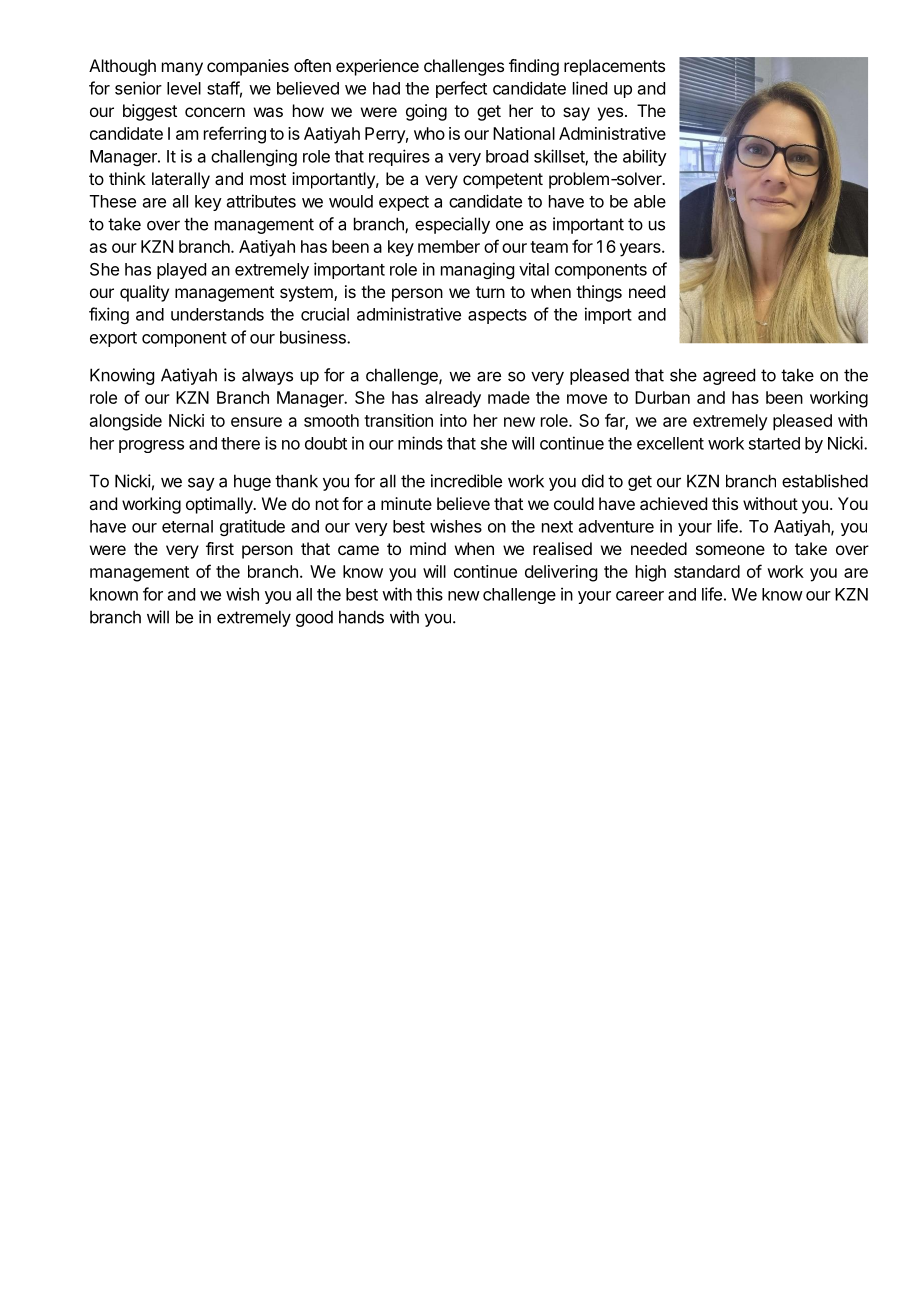 The width and height of the page is (924, 1308). Describe the element at coordinates (497, 316) in the page. I see `aspects` at that location.
